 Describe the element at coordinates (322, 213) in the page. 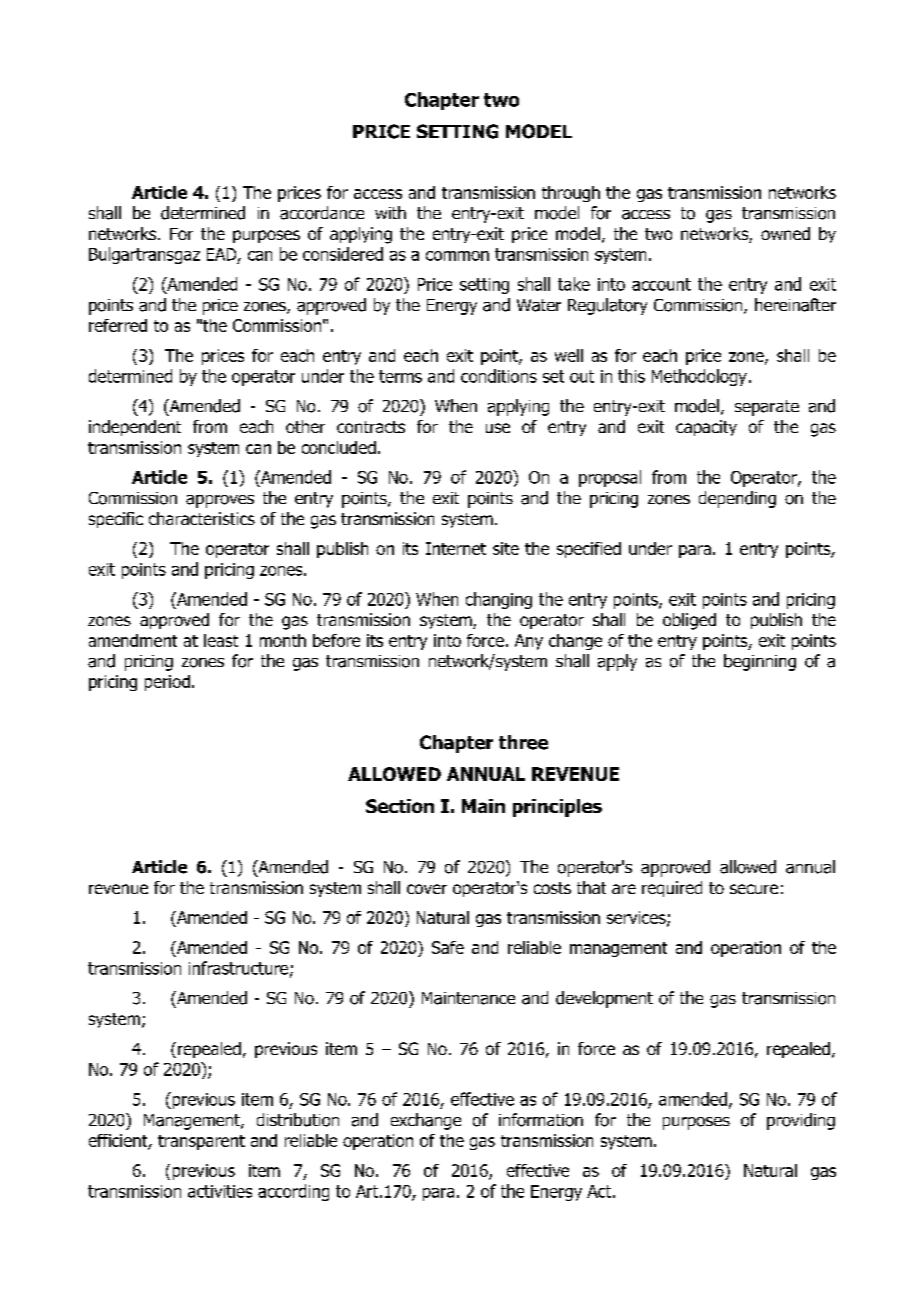

I see `accordance` at that location.
